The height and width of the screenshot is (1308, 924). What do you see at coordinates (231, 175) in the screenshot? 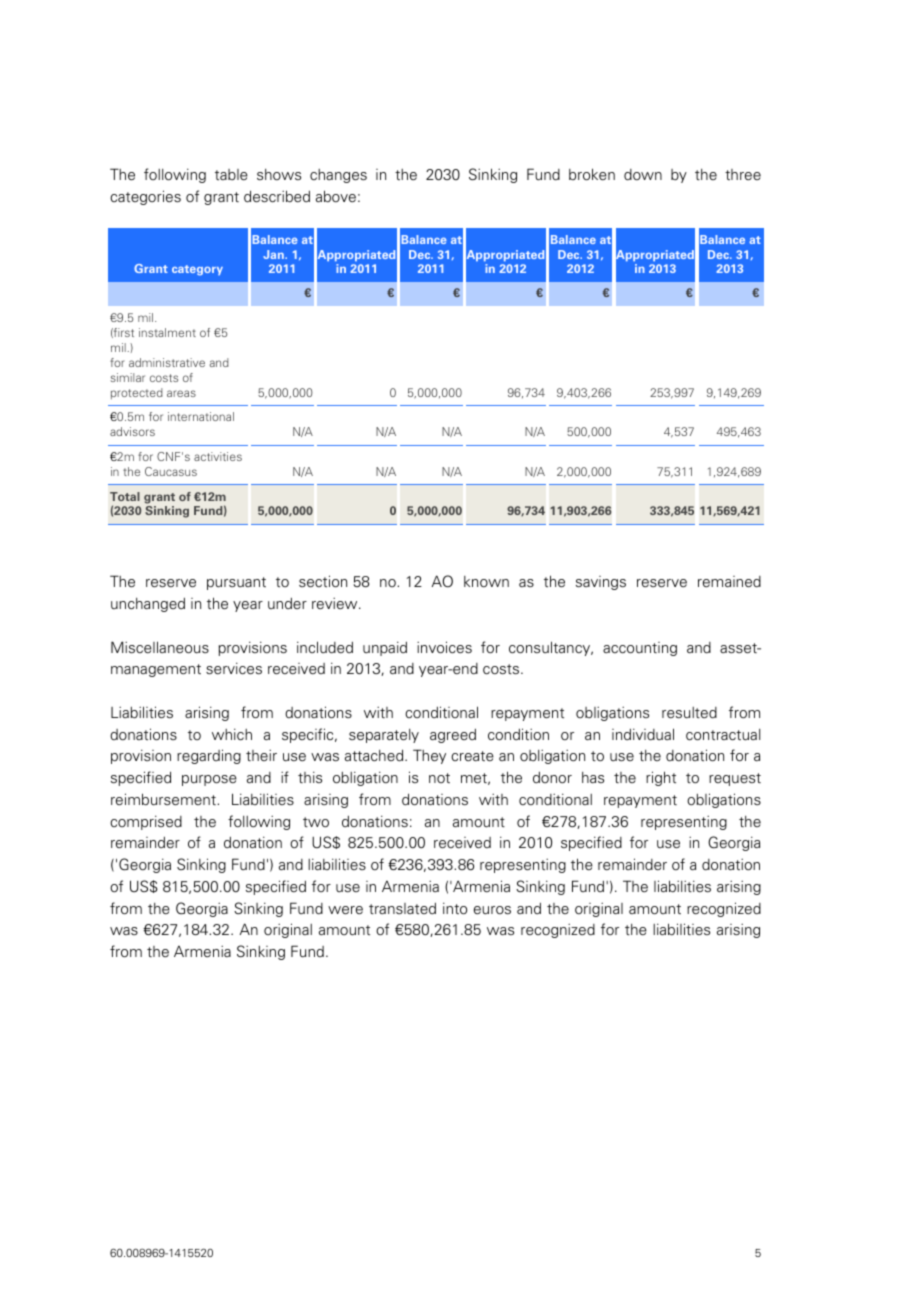
I see `table` at bounding box center [231, 175].
